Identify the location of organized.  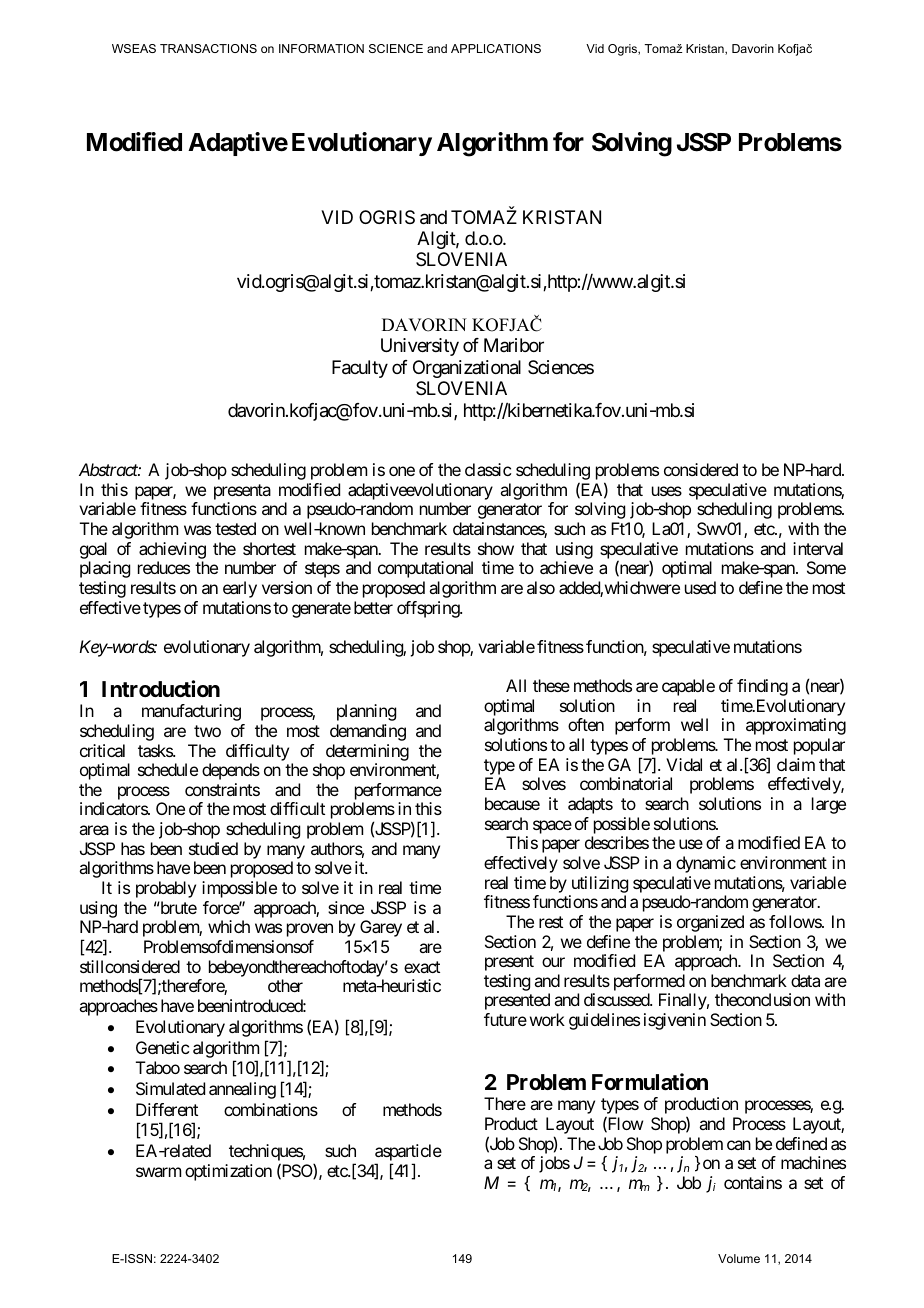
(710, 923).
